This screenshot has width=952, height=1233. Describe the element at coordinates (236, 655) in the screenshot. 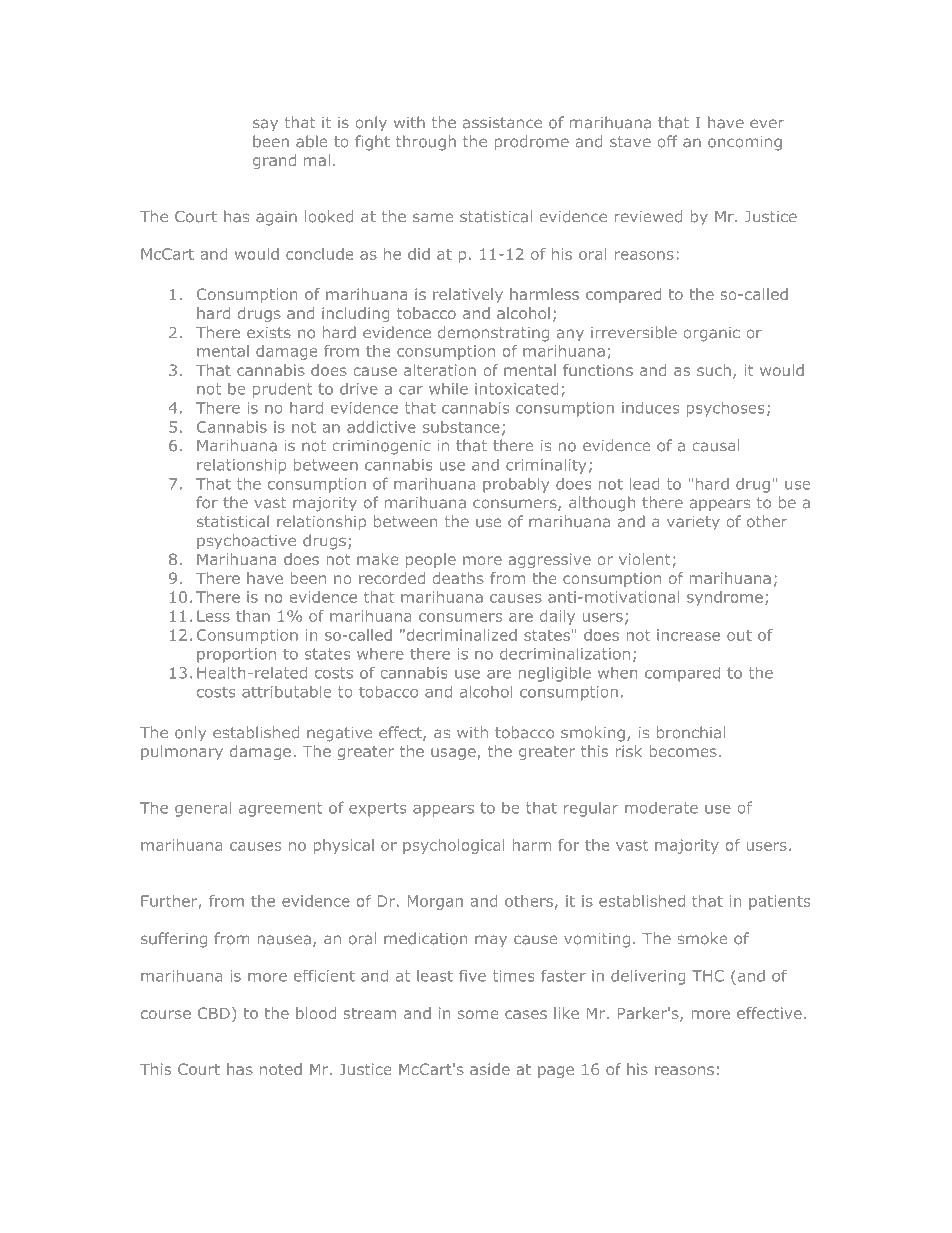

I see `proportion` at that location.
